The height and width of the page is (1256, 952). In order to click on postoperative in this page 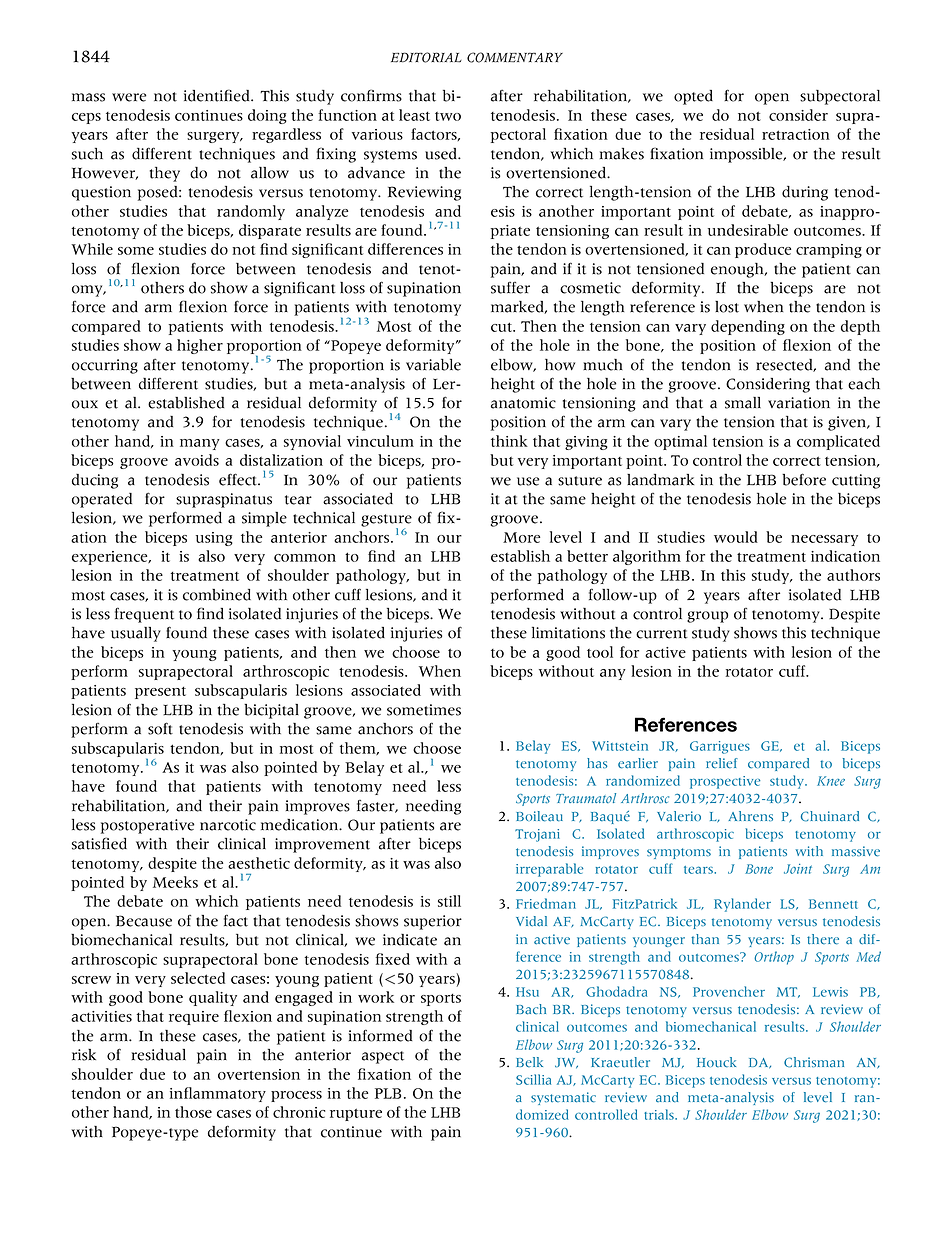, I will do `click(148, 826)`.
